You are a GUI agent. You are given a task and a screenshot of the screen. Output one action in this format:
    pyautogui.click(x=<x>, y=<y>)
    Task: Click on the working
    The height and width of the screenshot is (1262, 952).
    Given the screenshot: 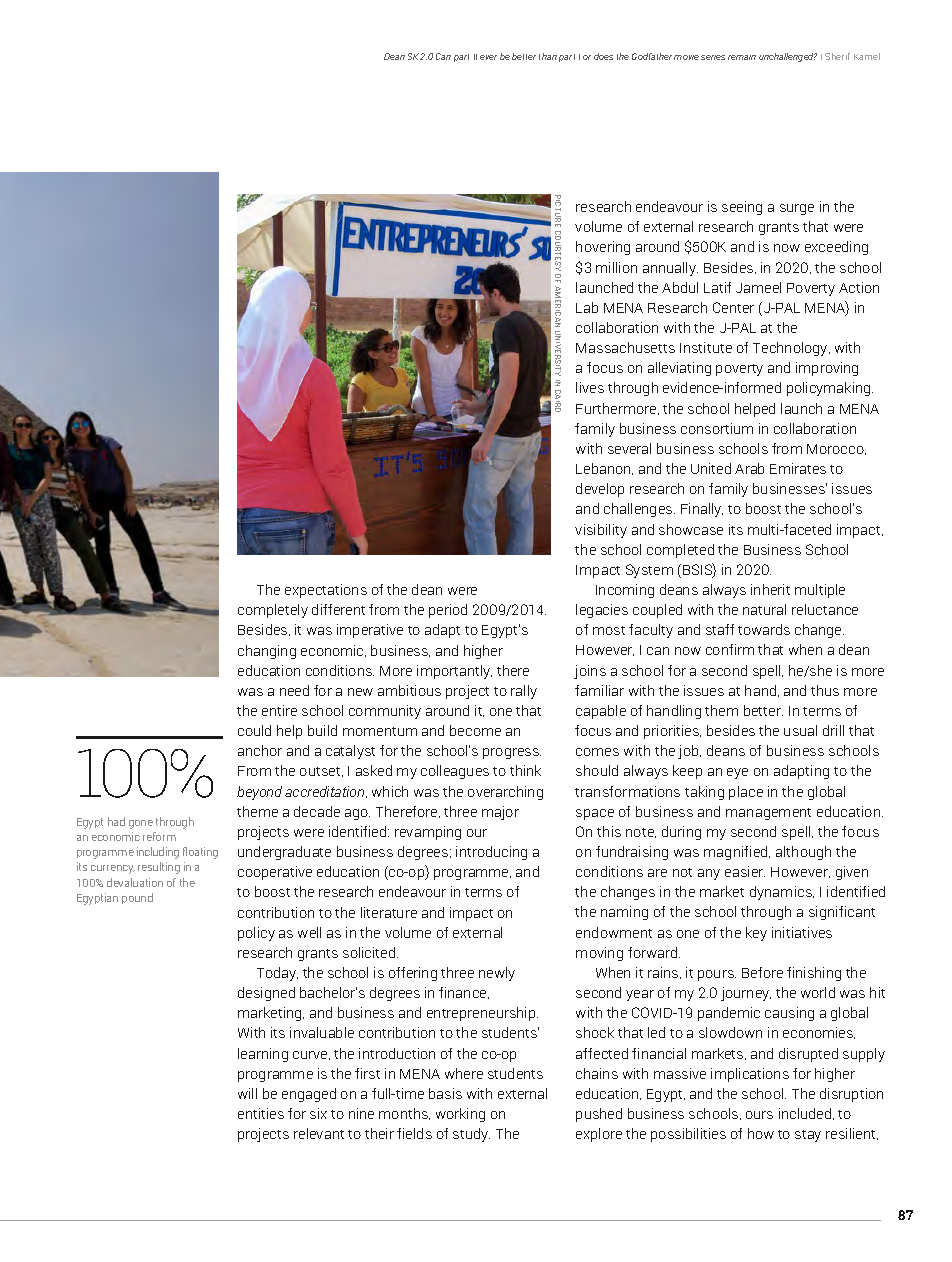 What is the action you would take?
    pyautogui.click(x=460, y=1115)
